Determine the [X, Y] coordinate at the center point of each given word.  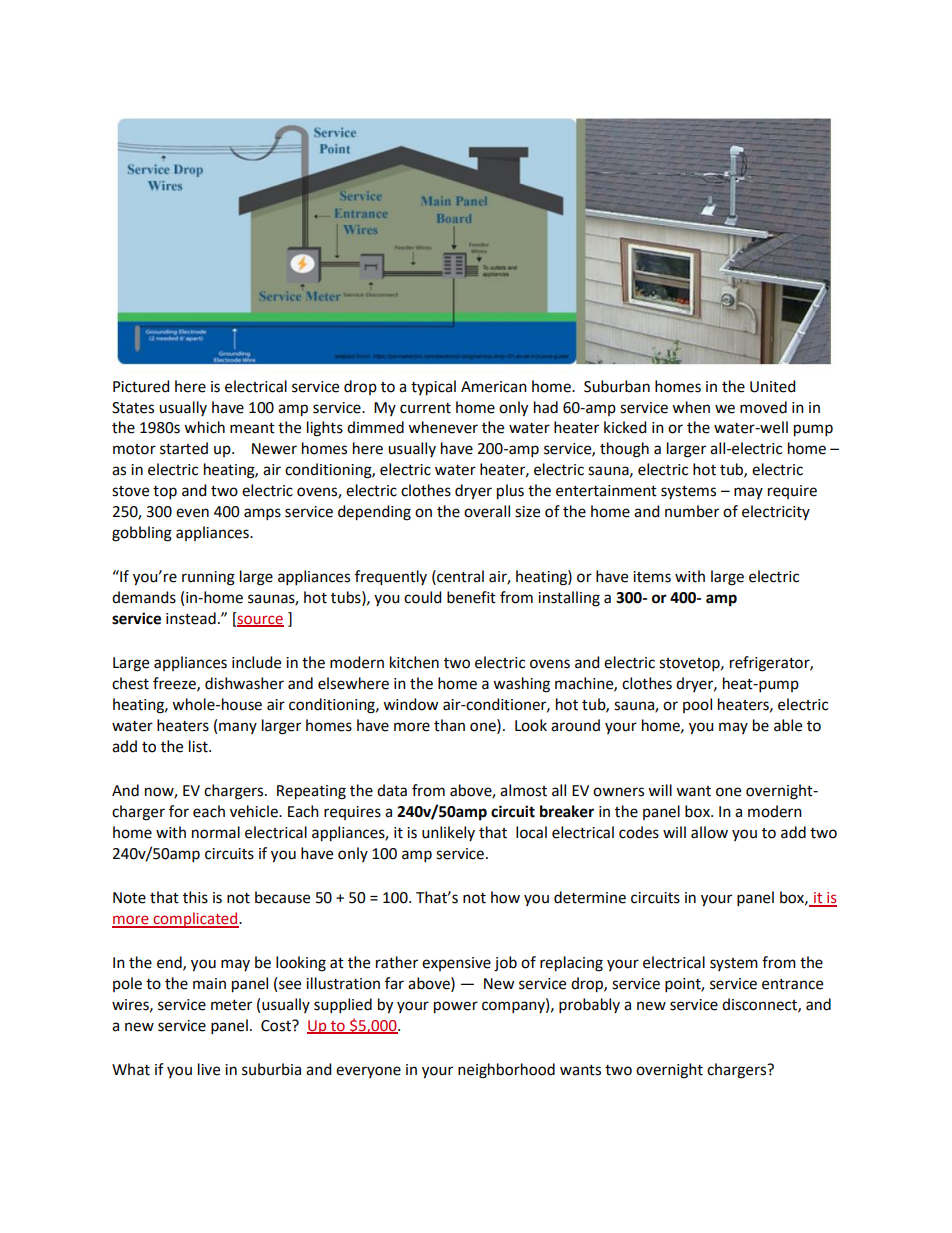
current [425, 408]
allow [709, 832]
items [652, 577]
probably [589, 1005]
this [195, 897]
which [204, 427]
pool [697, 705]
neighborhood [506, 1071]
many [238, 728]
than [449, 725]
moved [763, 407]
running [208, 578]
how [505, 897]
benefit [471, 597]
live [209, 1069]
